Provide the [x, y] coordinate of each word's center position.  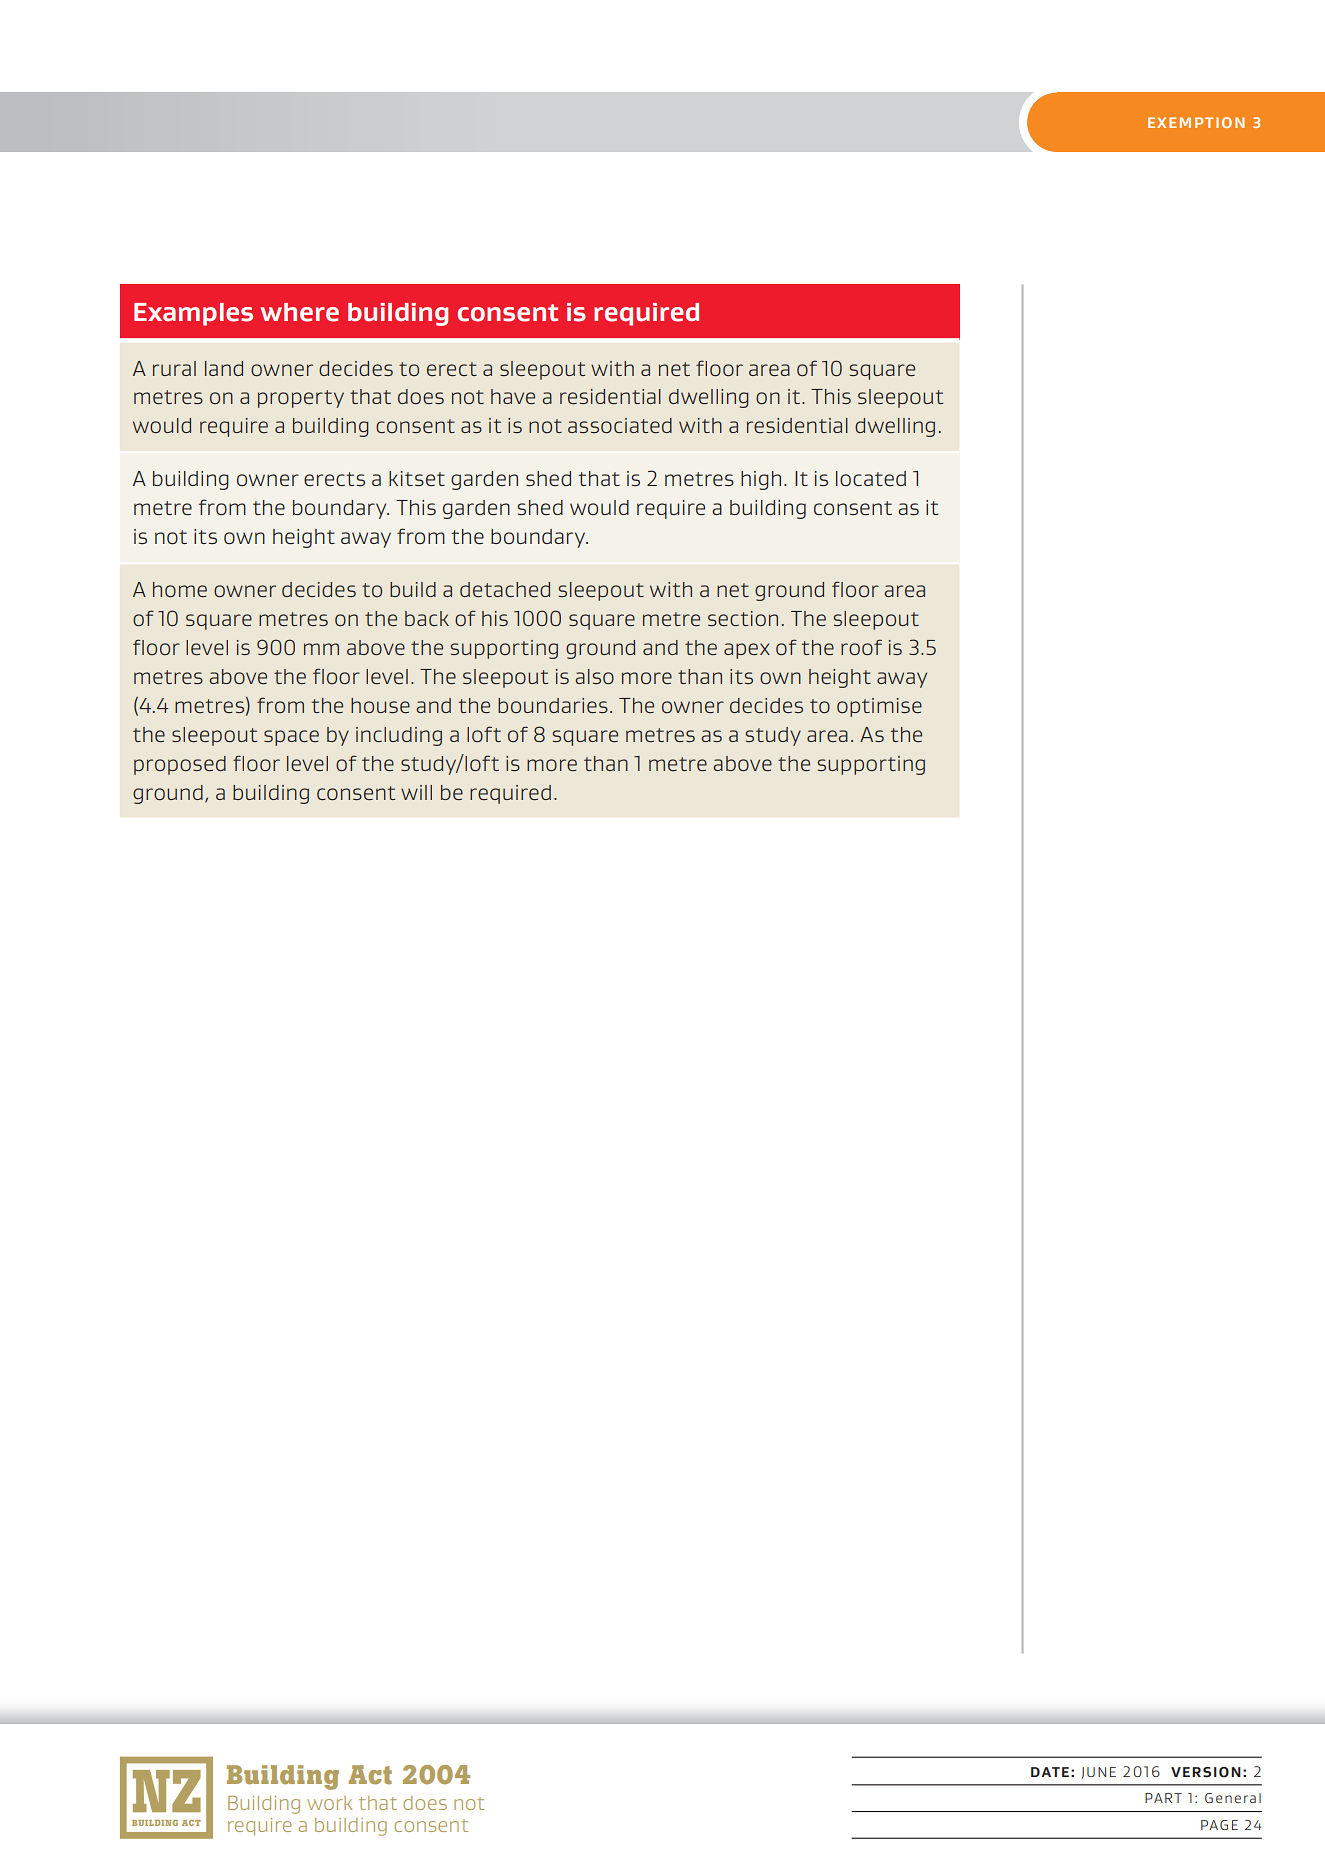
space [291, 738]
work [329, 1803]
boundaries [553, 705]
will [416, 792]
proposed [180, 765]
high [761, 480]
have [513, 396]
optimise [879, 707]
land [224, 368]
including [399, 736]
